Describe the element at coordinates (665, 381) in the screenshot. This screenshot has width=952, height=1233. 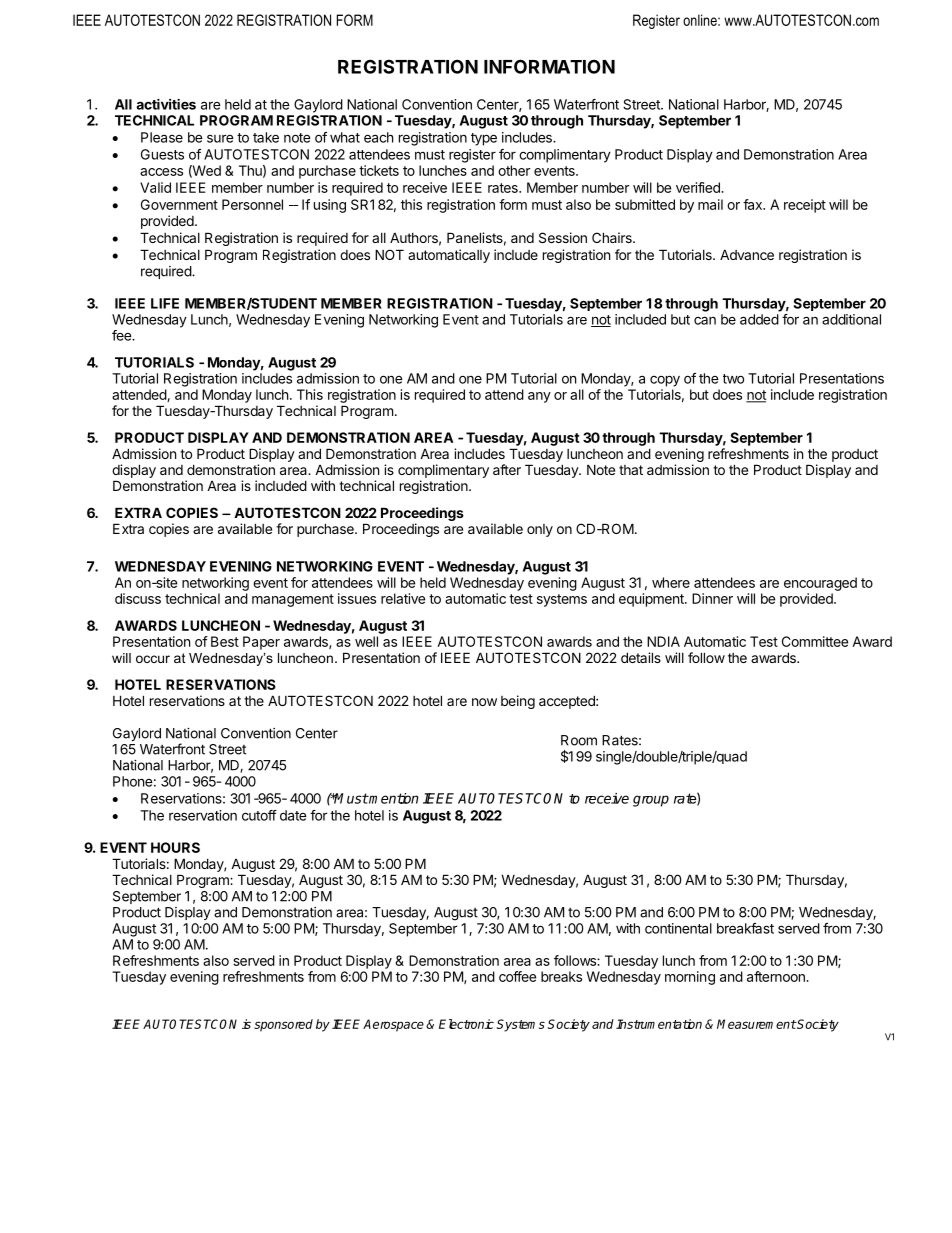
I see `copy` at that location.
